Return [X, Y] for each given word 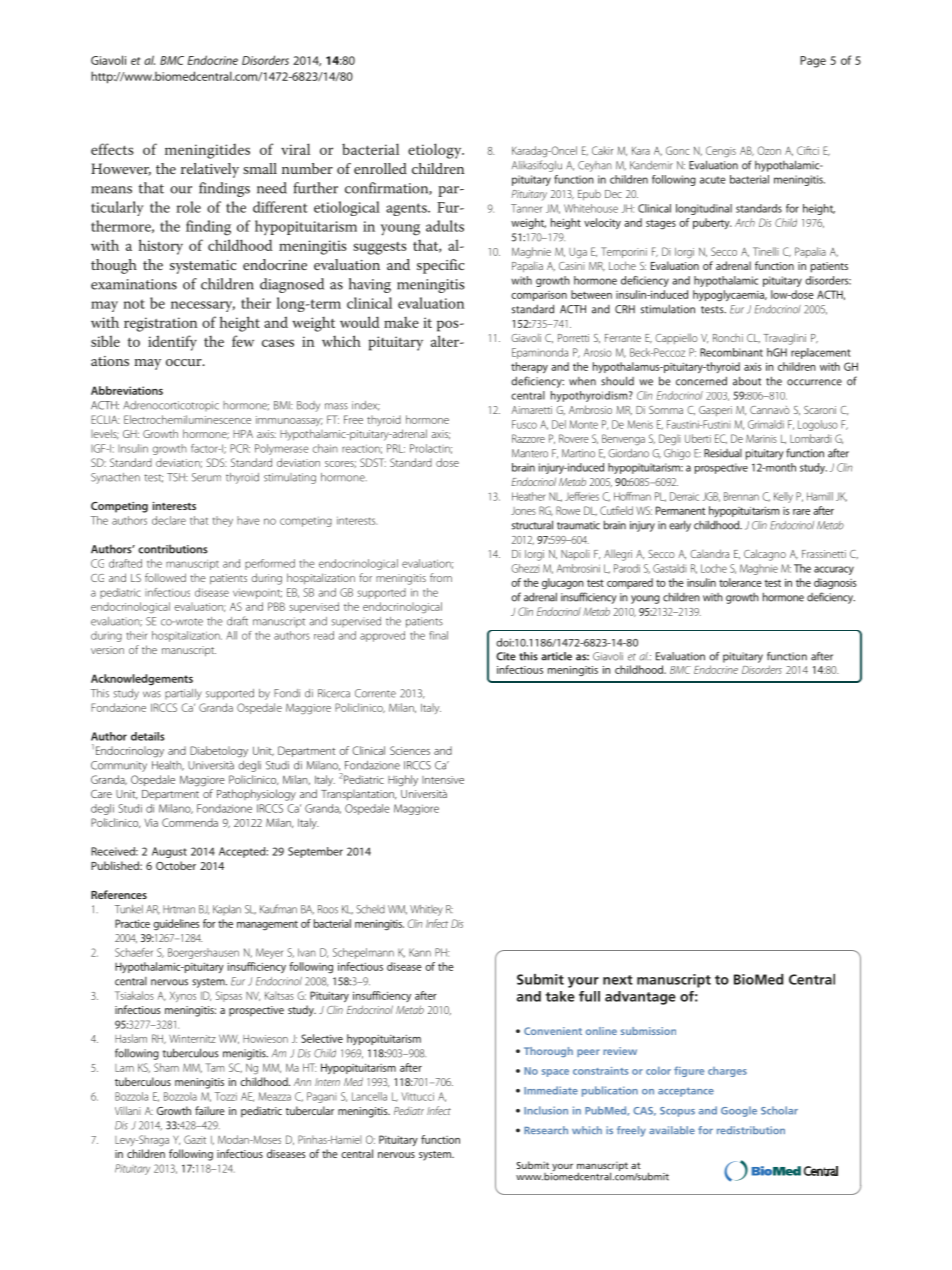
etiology [436, 151]
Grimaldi [766, 424]
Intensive [443, 780]
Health [168, 766]
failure [210, 1110]
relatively [210, 170]
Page [813, 62]
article [556, 656]
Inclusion [546, 1110]
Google [739, 1111]
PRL [396, 448]
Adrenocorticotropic [171, 406]
